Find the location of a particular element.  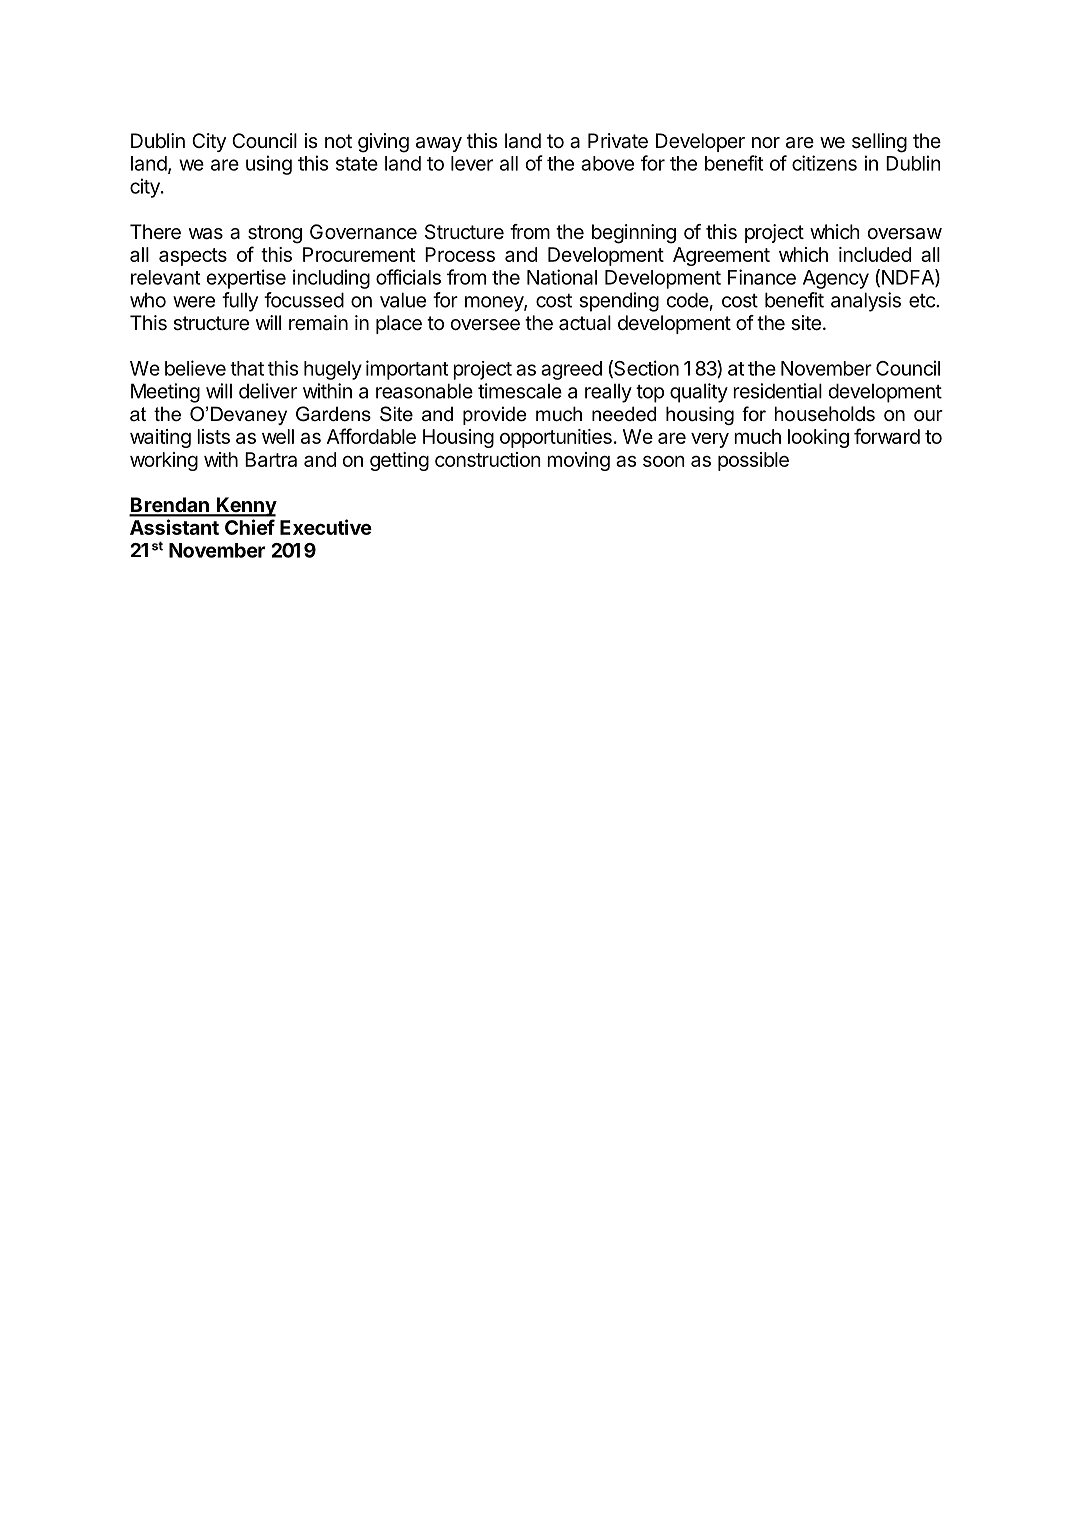

lever is located at coordinates (472, 163).
